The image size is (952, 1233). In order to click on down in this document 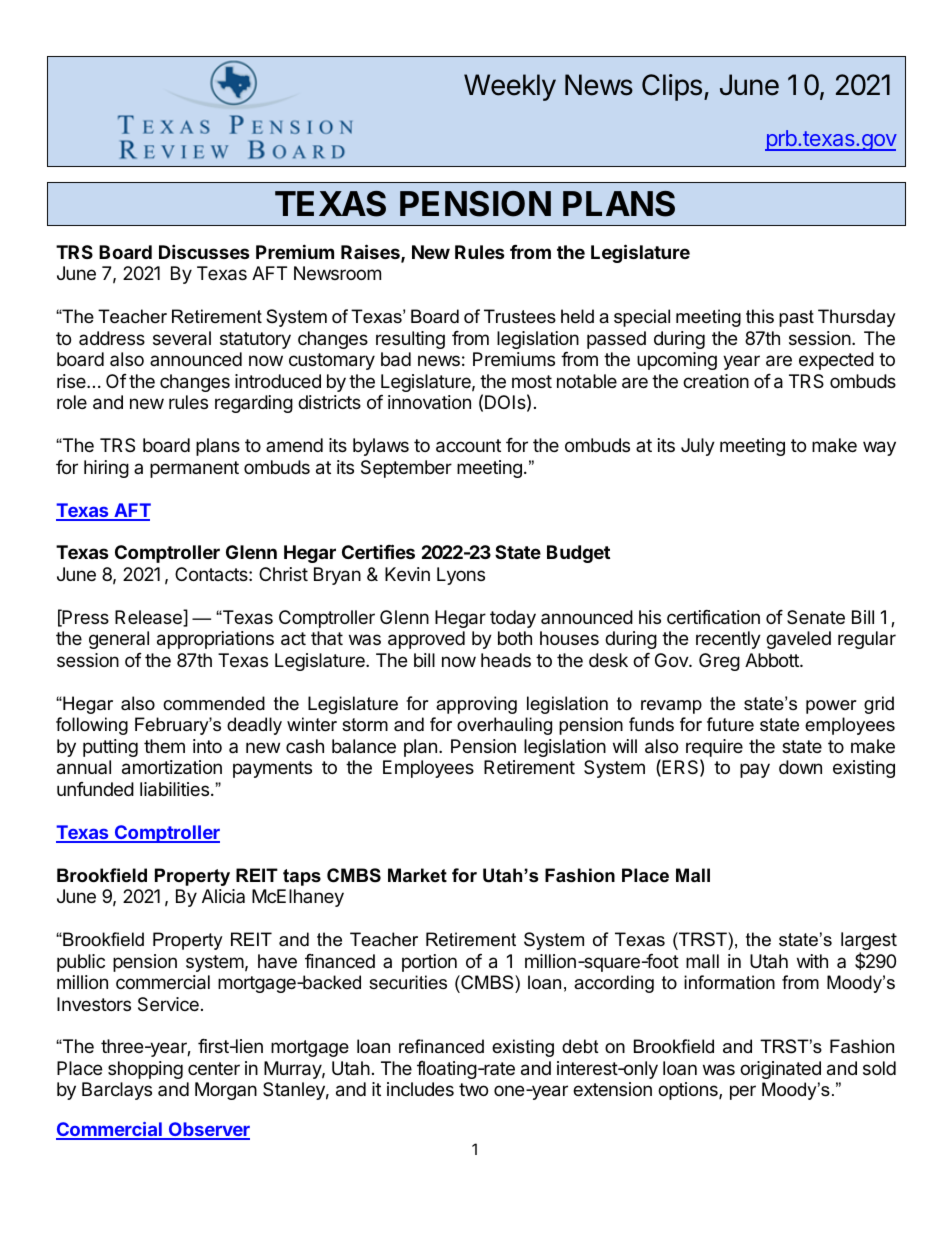, I will do `click(800, 767)`.
